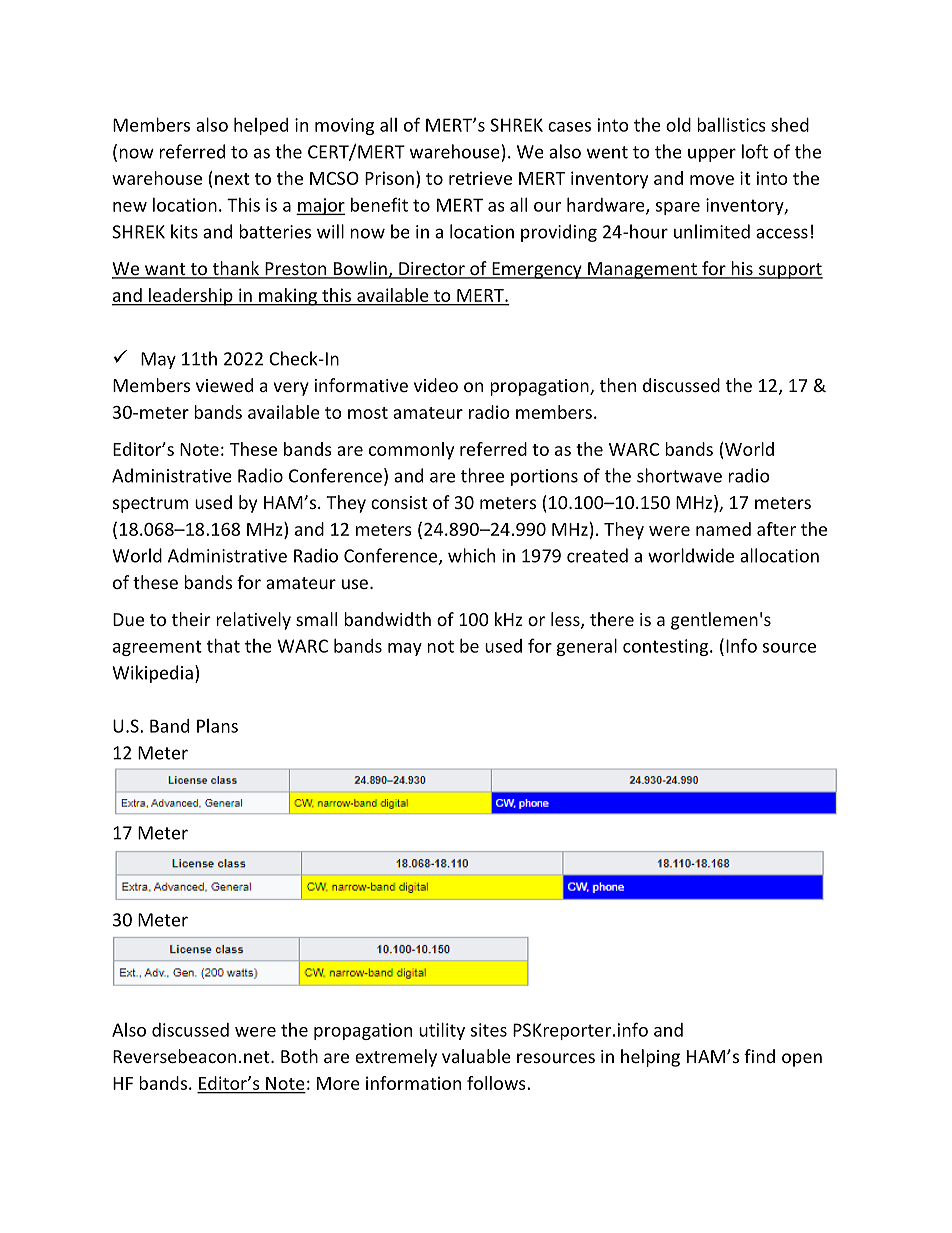 The image size is (952, 1233). What do you see at coordinates (436, 385) in the page?
I see `video` at bounding box center [436, 385].
